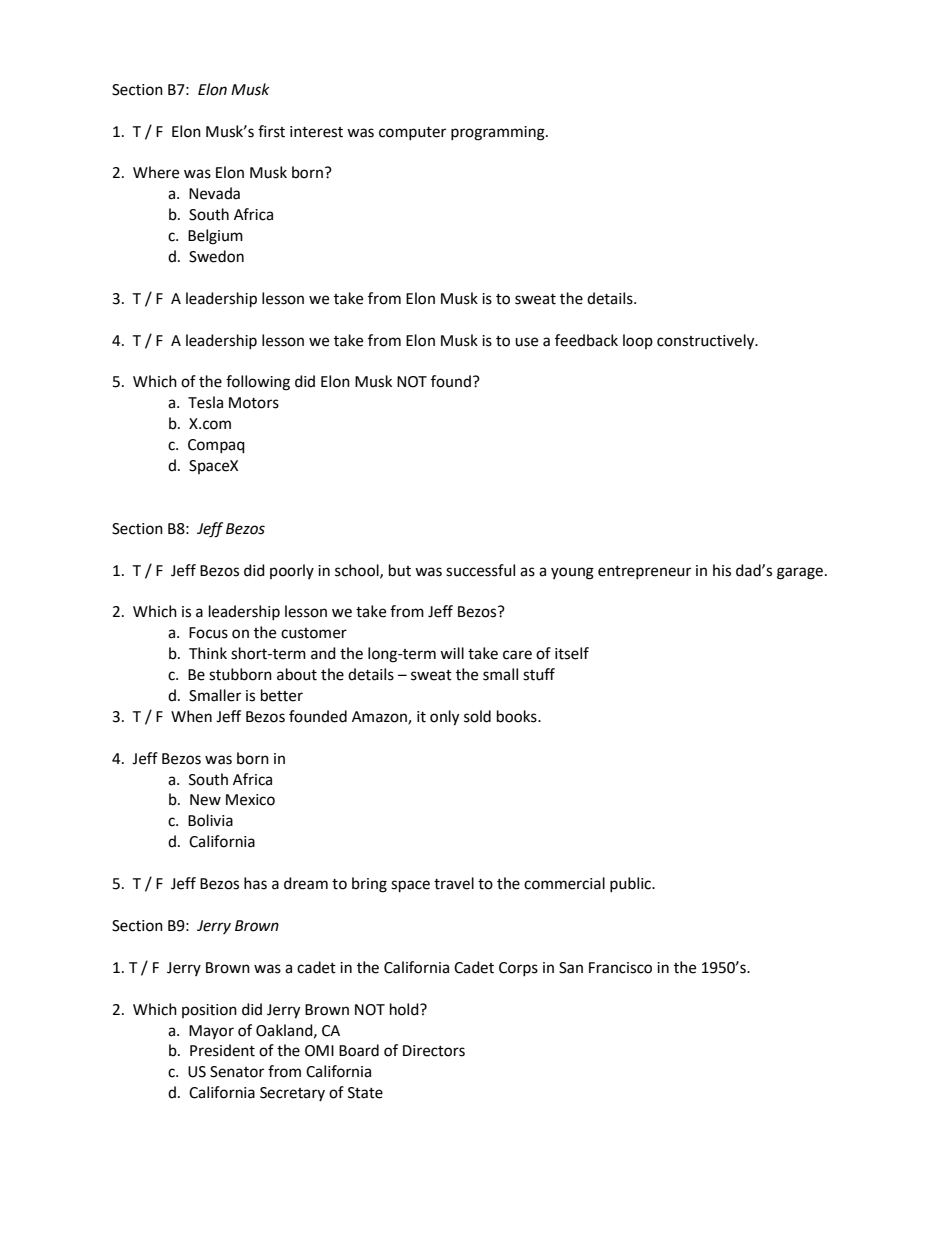 The height and width of the screenshot is (1233, 952). I want to click on programming, so click(499, 133).
